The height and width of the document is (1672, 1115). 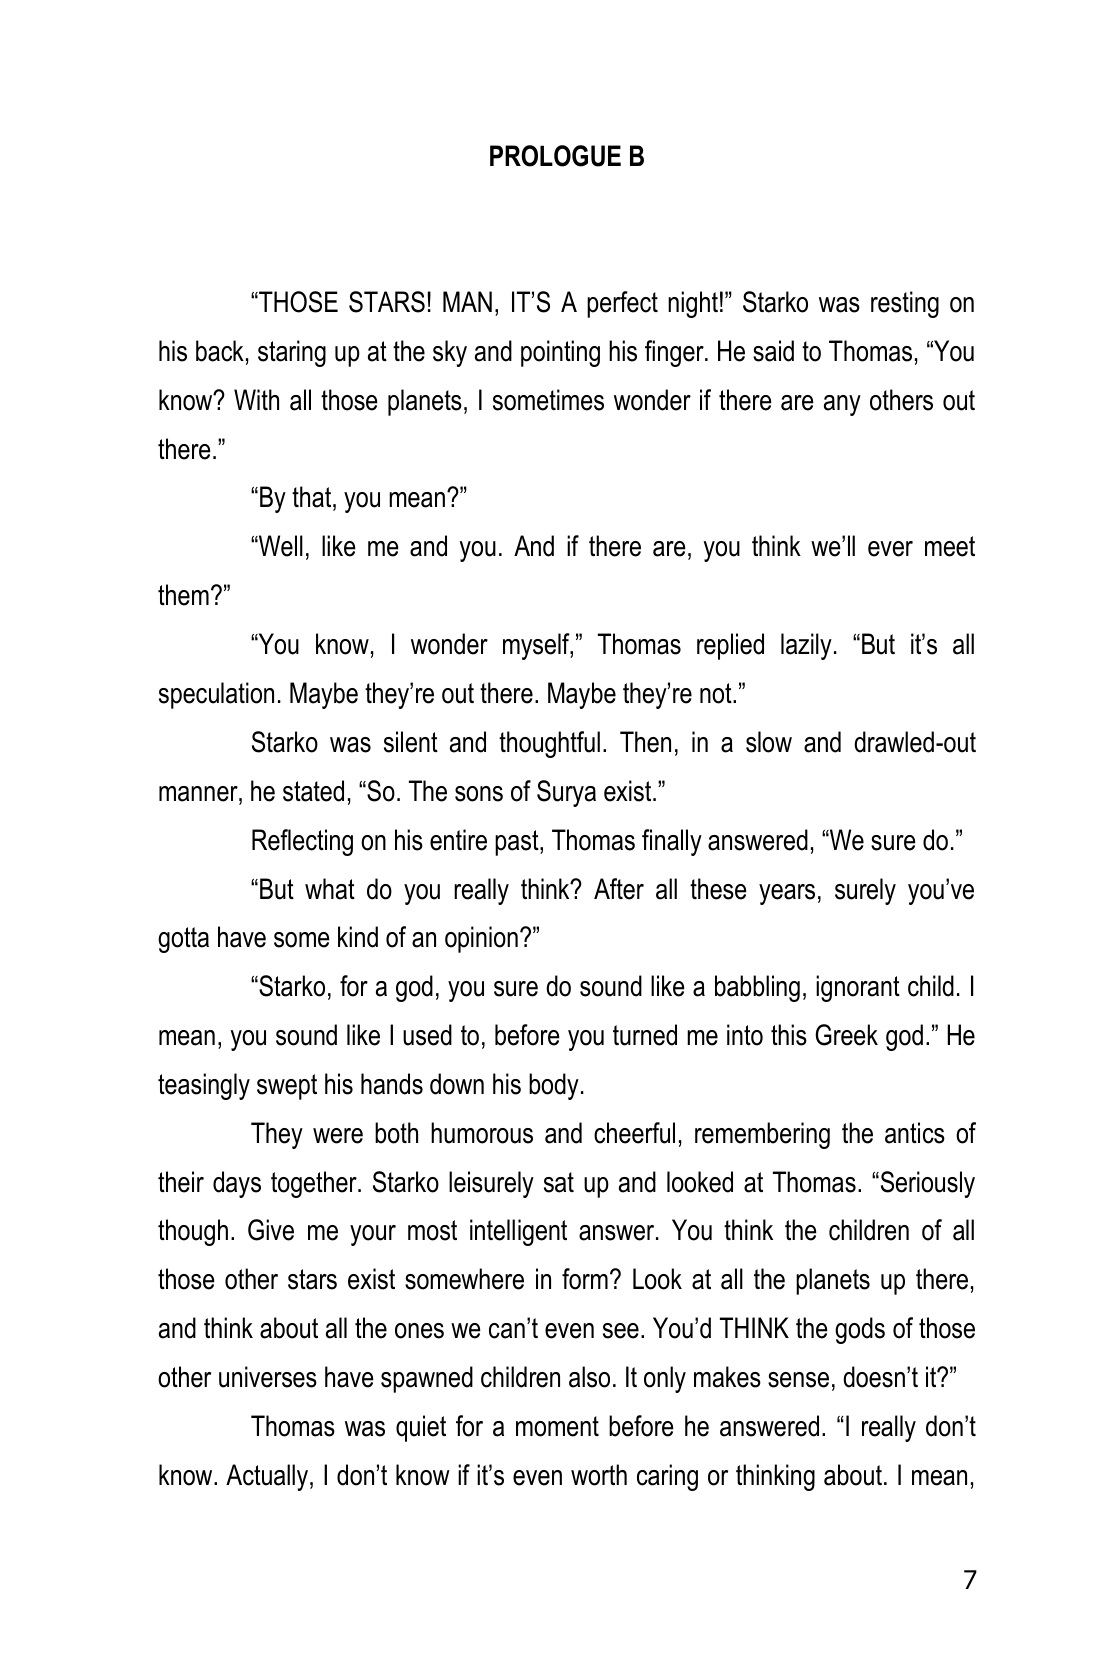 I want to click on PROLOGUE, so click(x=555, y=156).
